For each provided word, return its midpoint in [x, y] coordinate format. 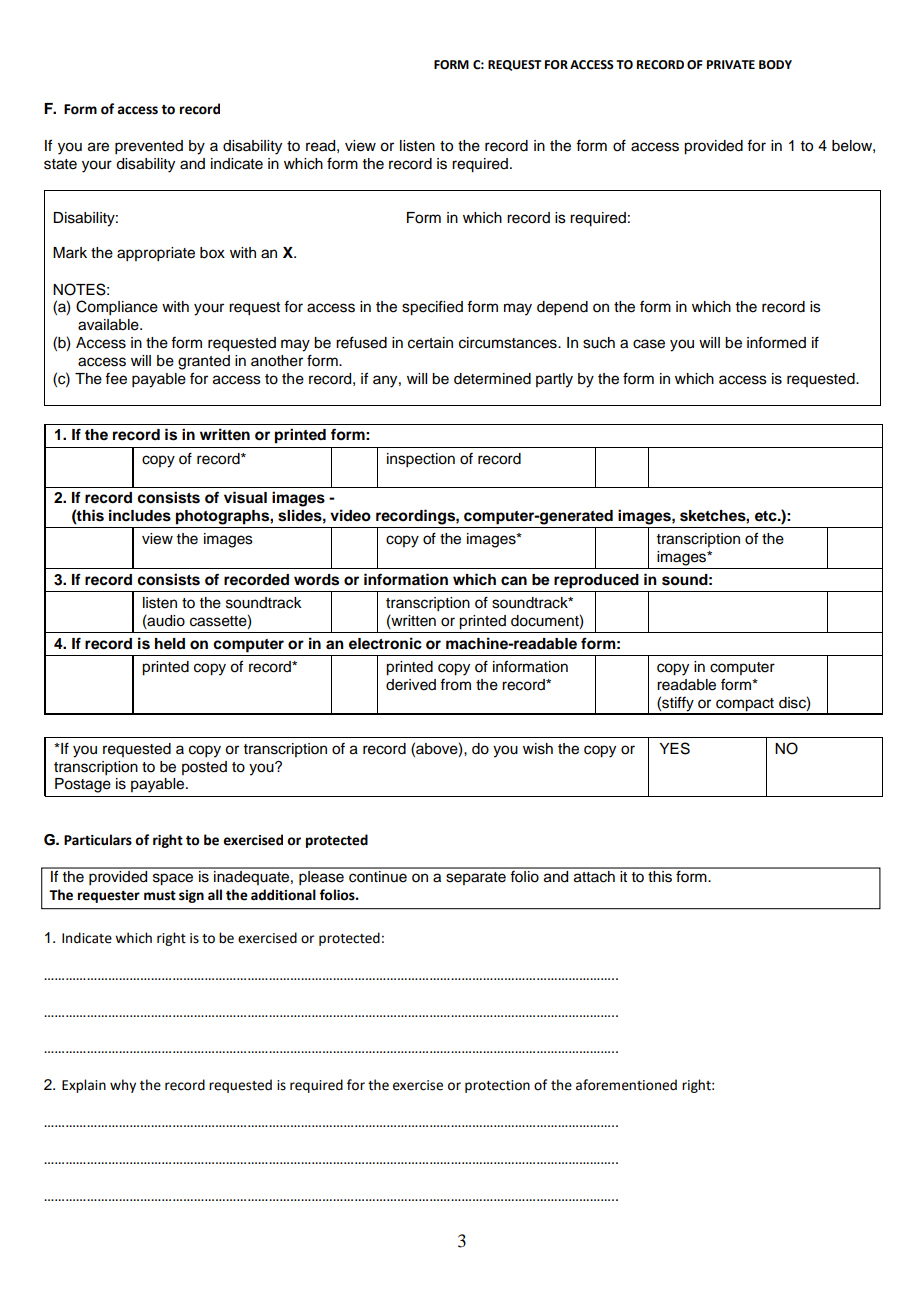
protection [497, 1086]
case [649, 344]
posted [204, 768]
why [123, 1086]
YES [674, 748]
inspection [421, 460]
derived [411, 685]
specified [432, 308]
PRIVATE [731, 64]
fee [116, 379]
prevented [149, 147]
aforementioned [626, 1085]
